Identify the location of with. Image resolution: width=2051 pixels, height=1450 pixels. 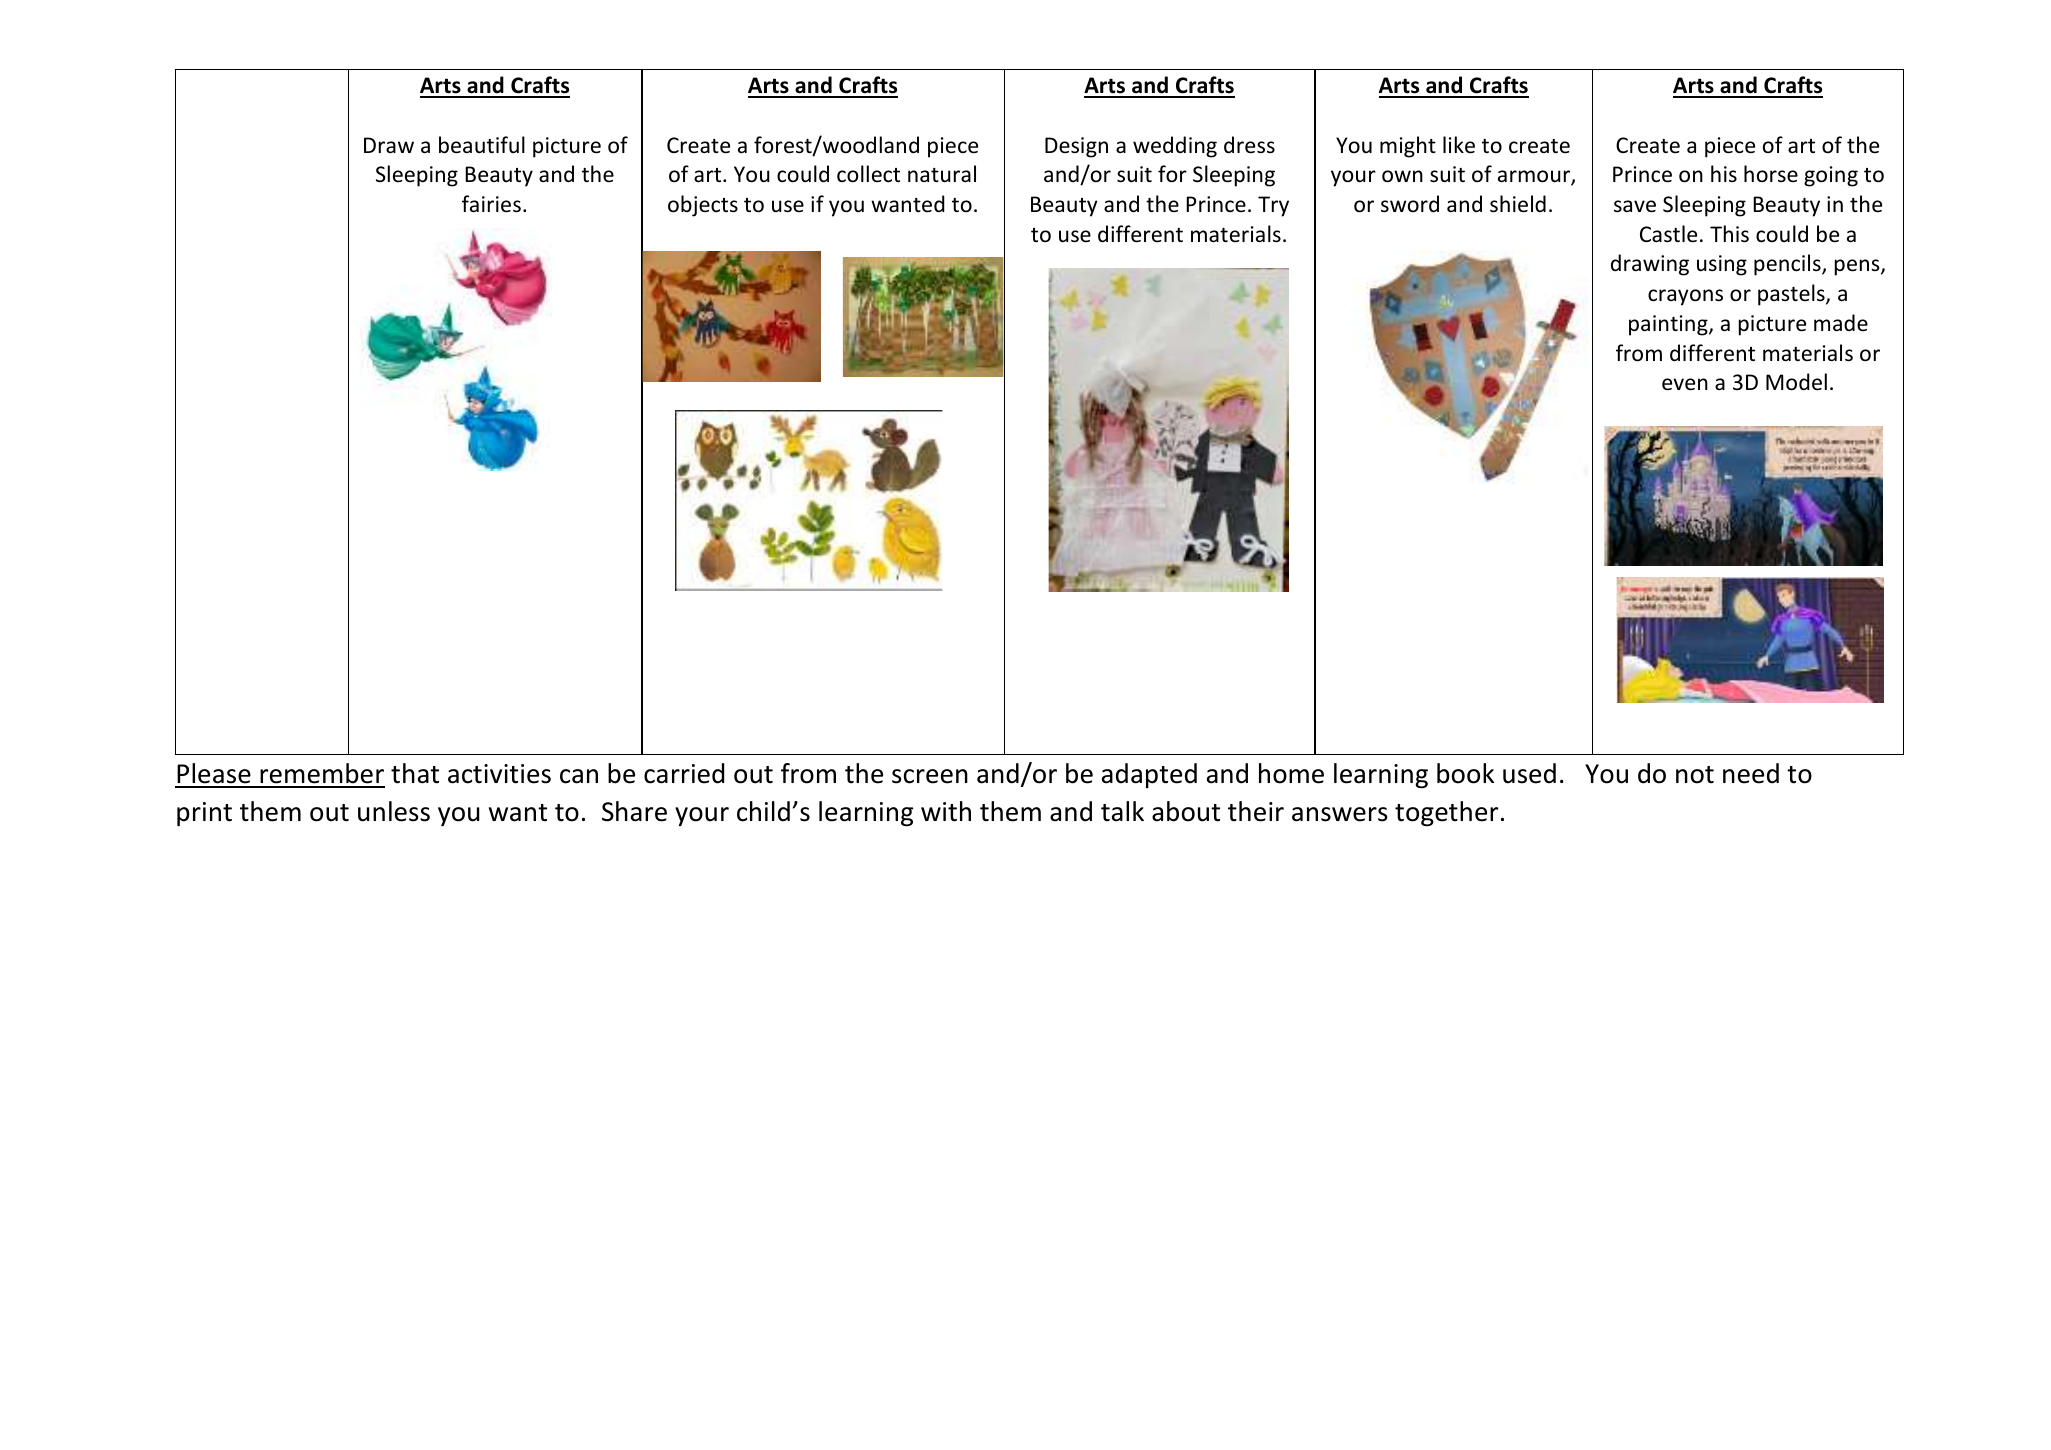
(946, 811).
